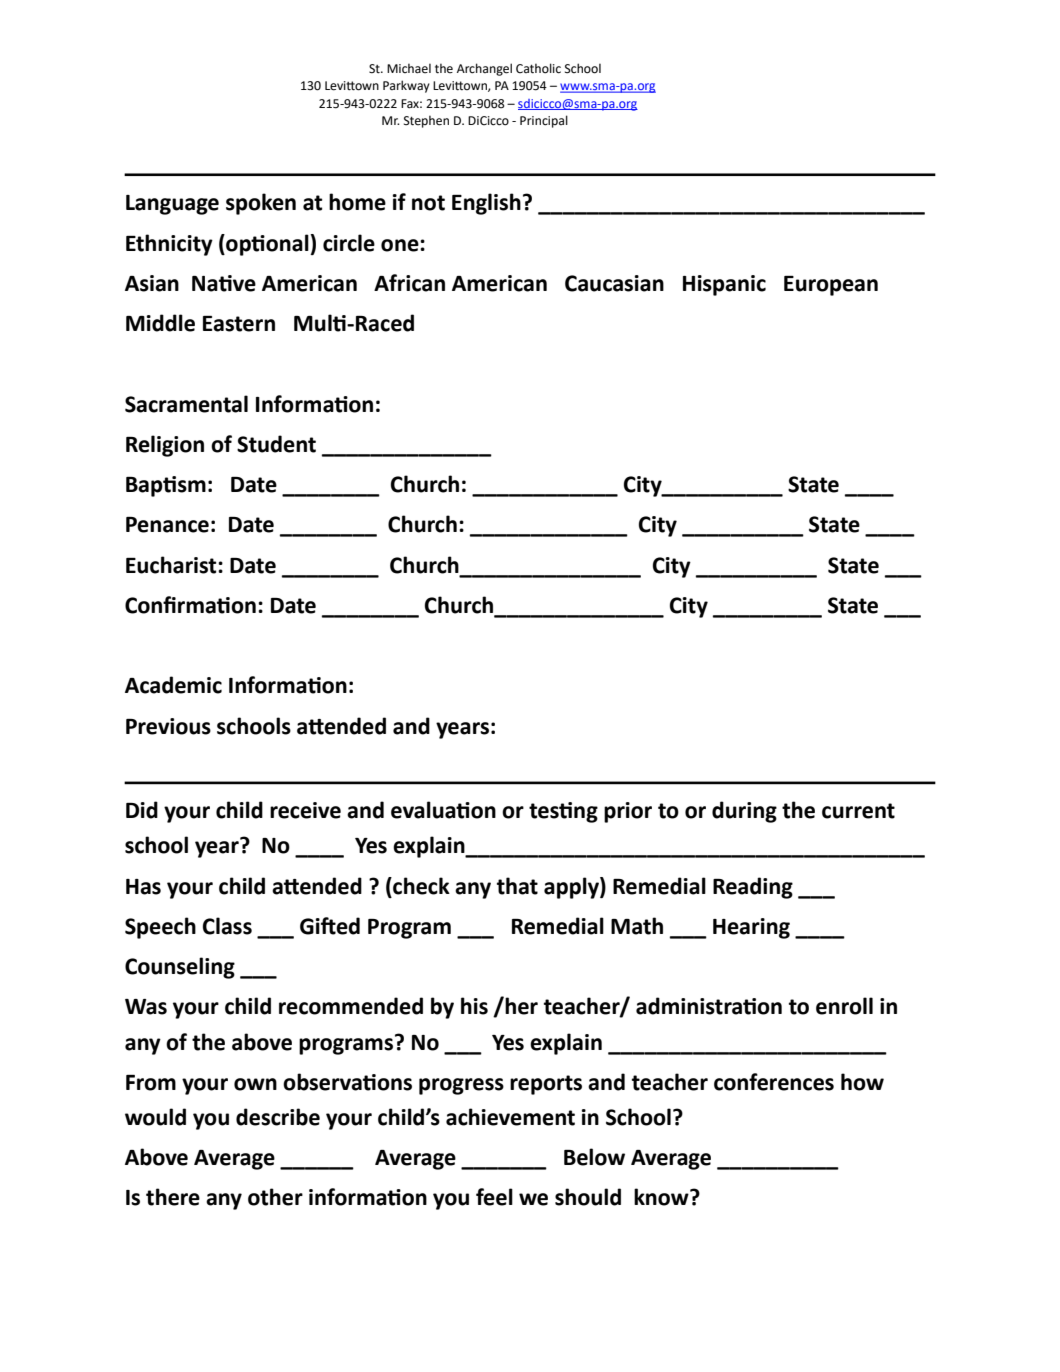 The width and height of the document is (1060, 1372). I want to click on that, so click(517, 886).
